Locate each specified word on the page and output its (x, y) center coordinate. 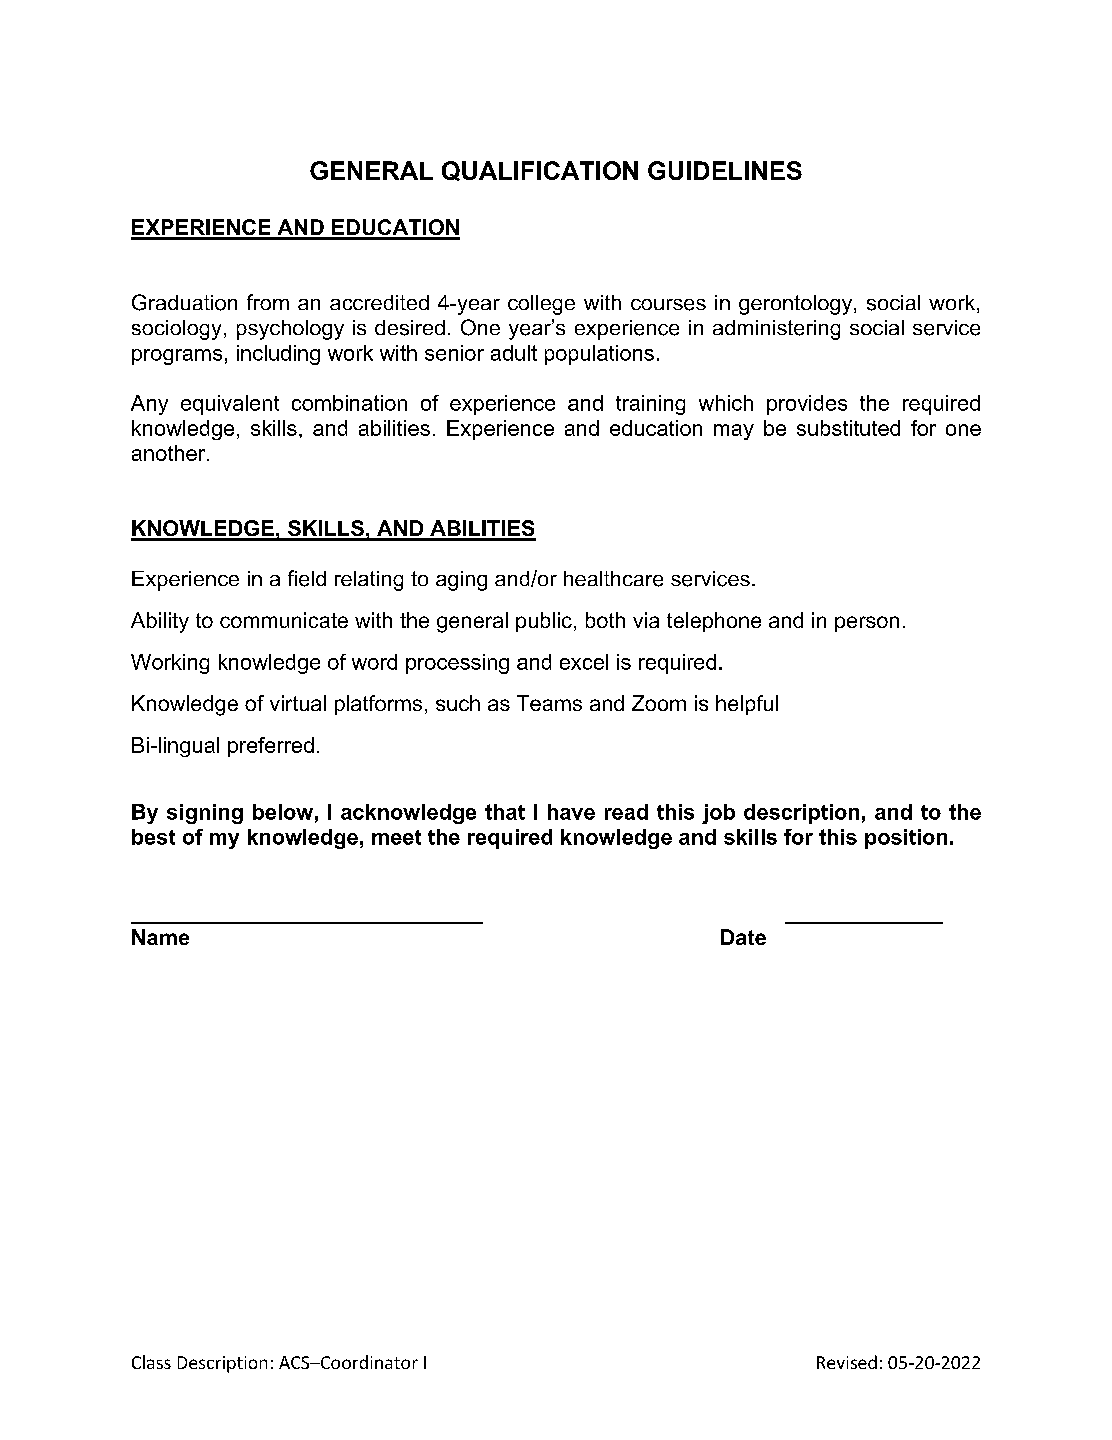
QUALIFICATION (540, 171)
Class (151, 1362)
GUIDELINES (725, 170)
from (268, 302)
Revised (847, 1362)
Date (743, 937)
